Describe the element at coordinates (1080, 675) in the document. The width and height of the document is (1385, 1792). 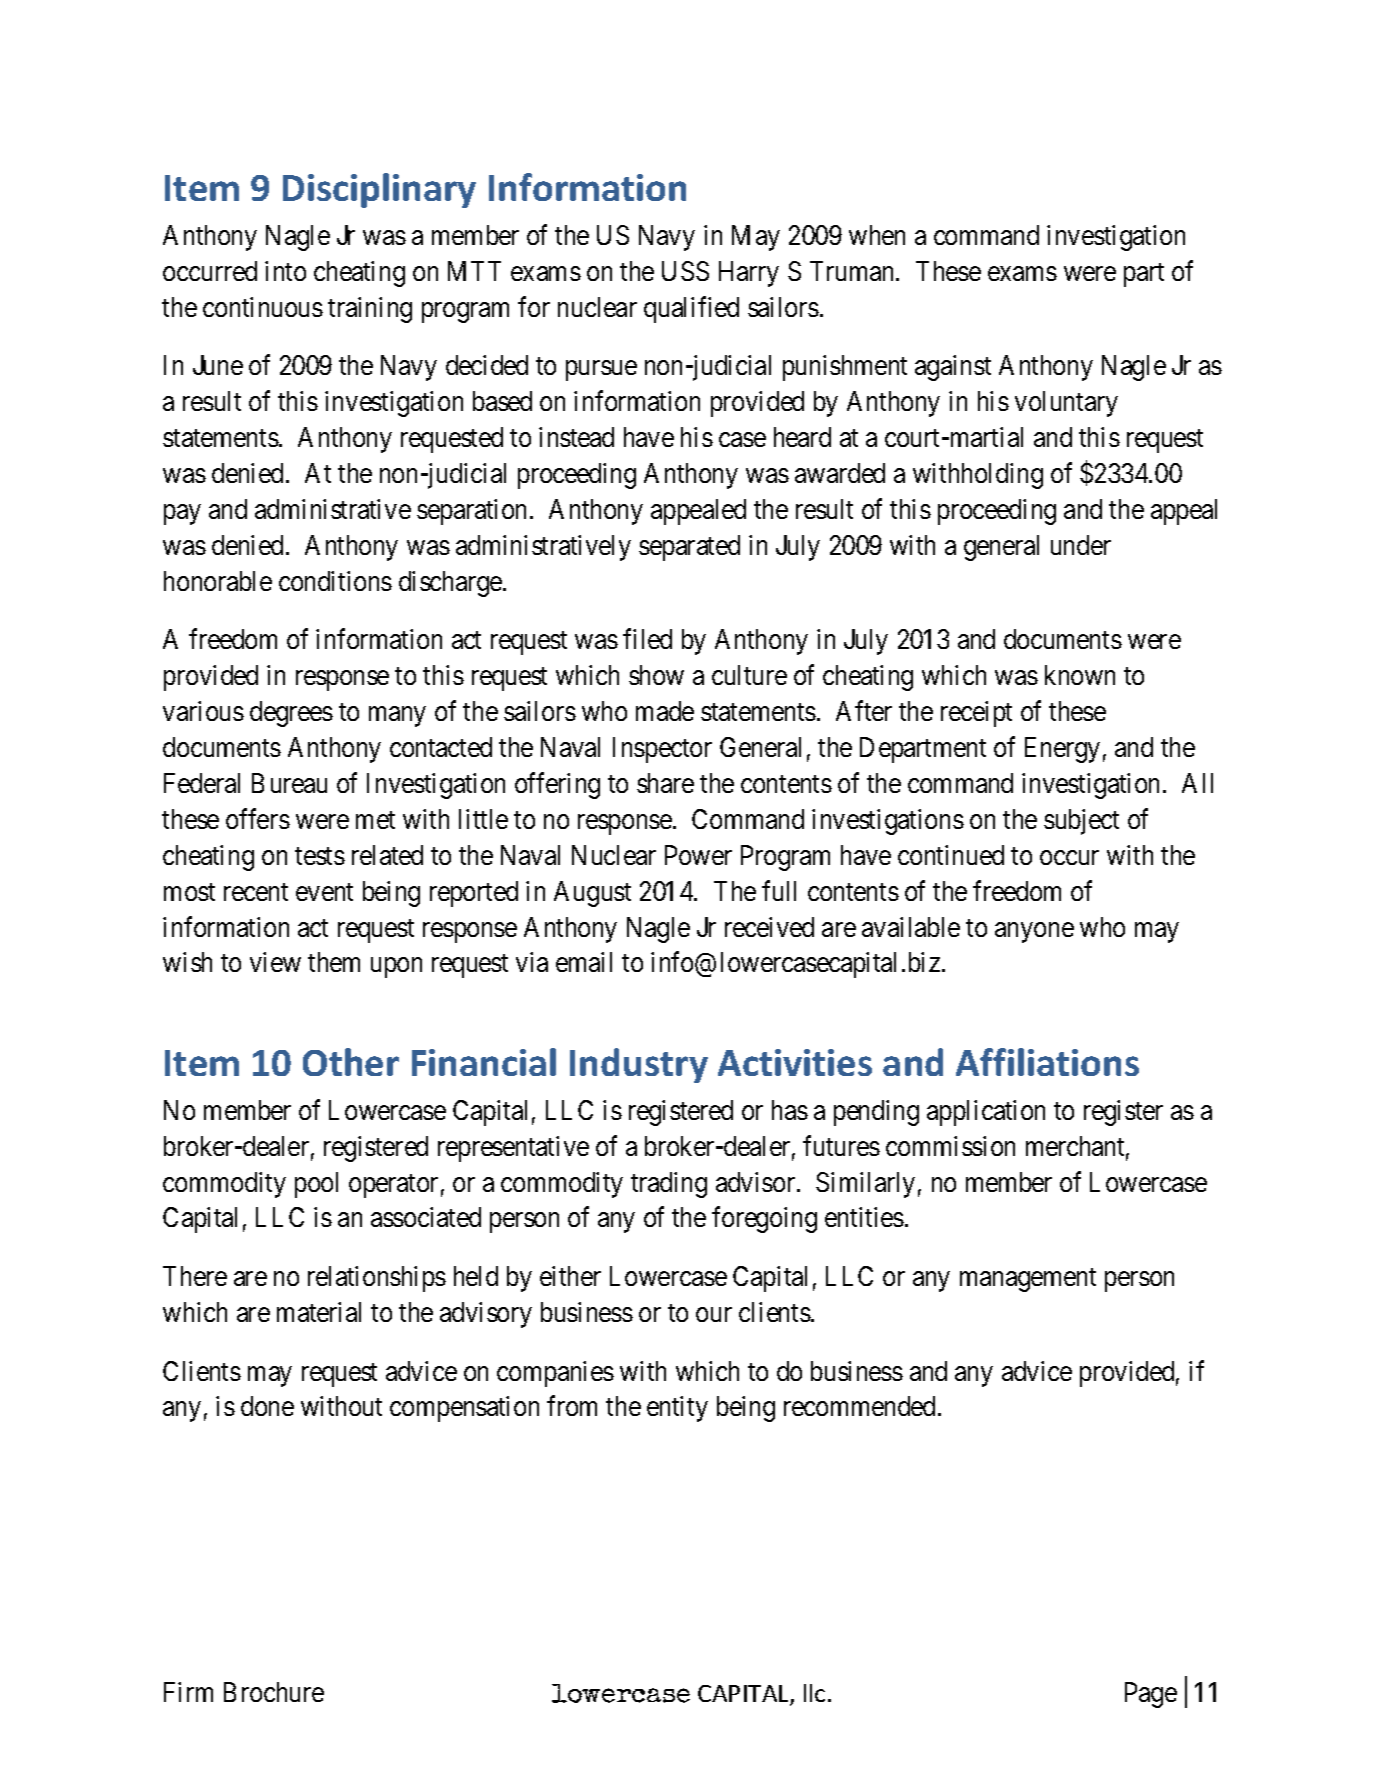
I see `known` at that location.
